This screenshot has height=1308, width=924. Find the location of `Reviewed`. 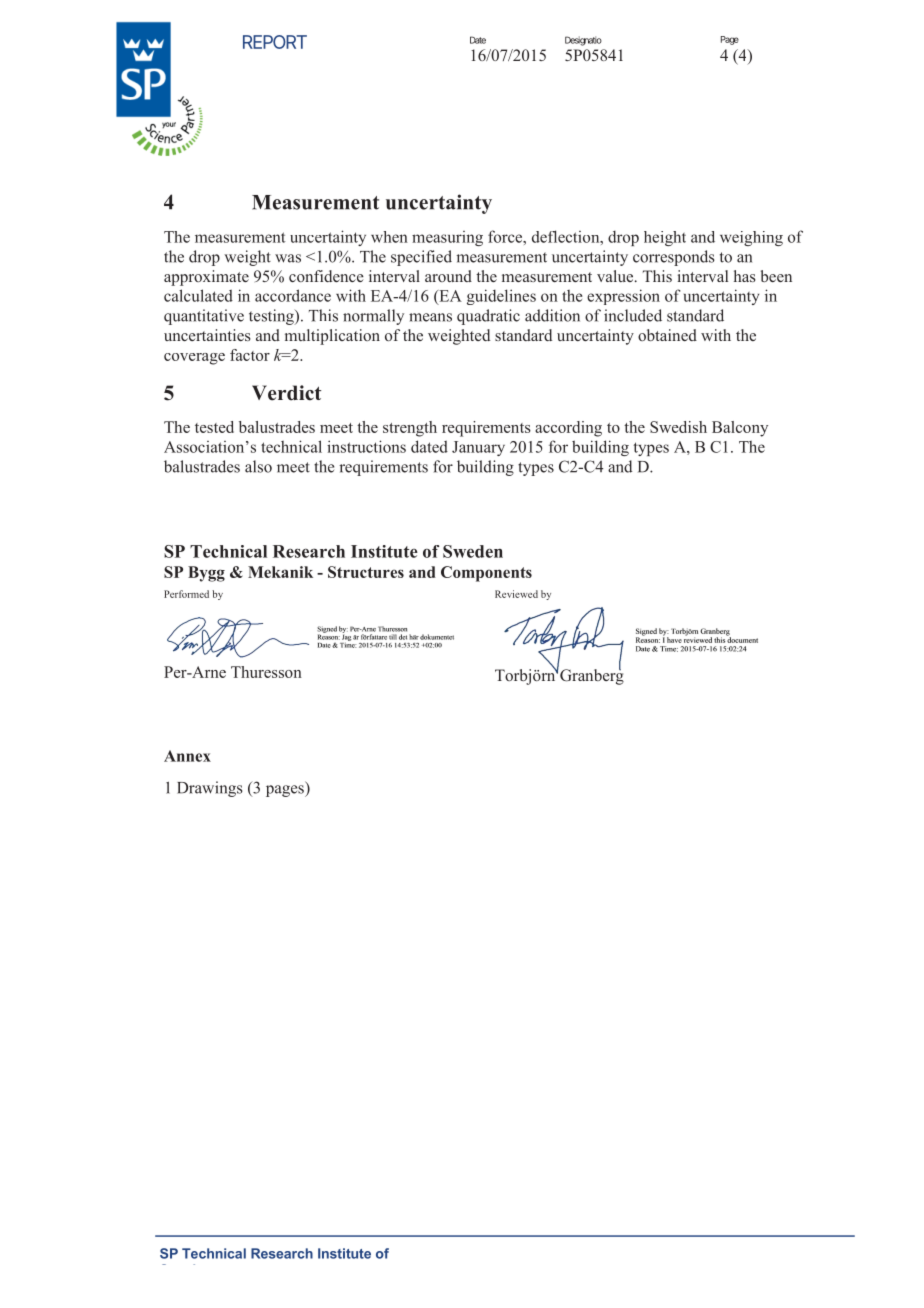

Reviewed is located at coordinates (516, 594).
